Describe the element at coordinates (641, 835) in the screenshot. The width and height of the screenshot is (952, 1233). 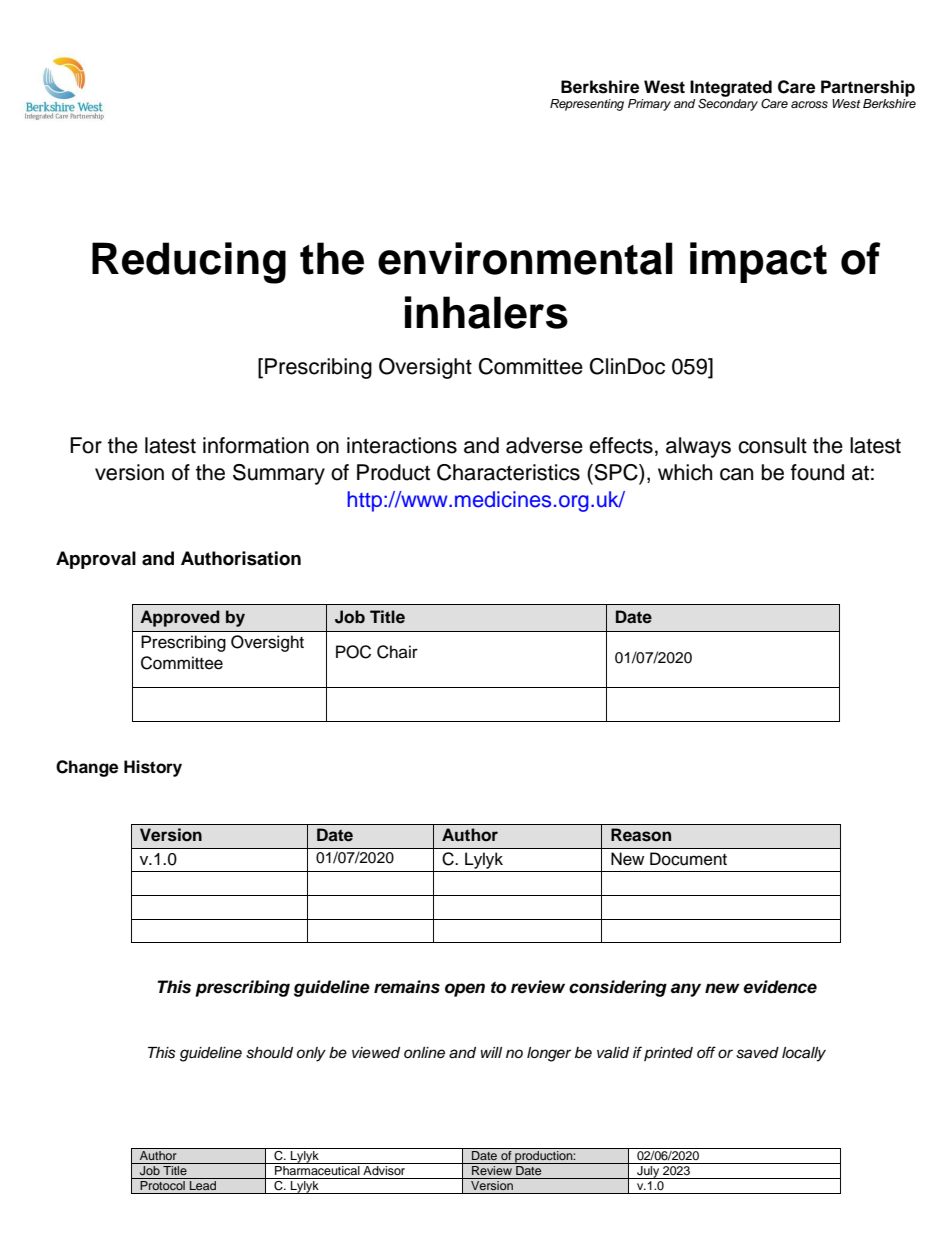
I see `Reason` at that location.
